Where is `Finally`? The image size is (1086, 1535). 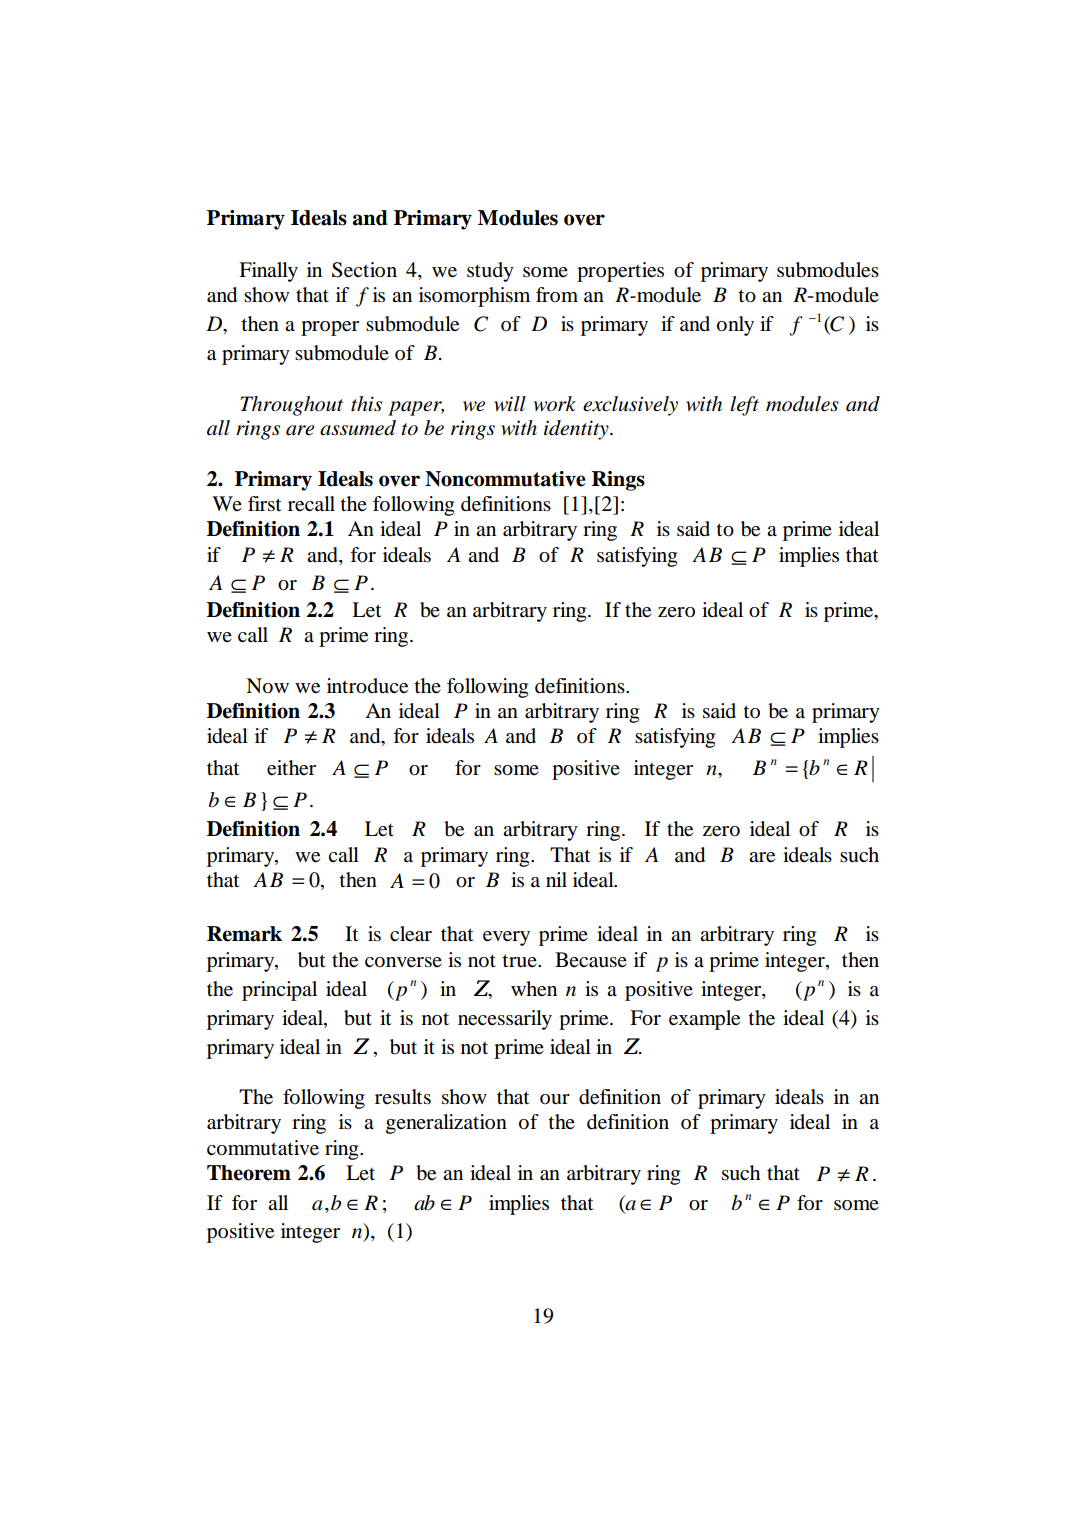
Finally is located at coordinates (268, 272).
